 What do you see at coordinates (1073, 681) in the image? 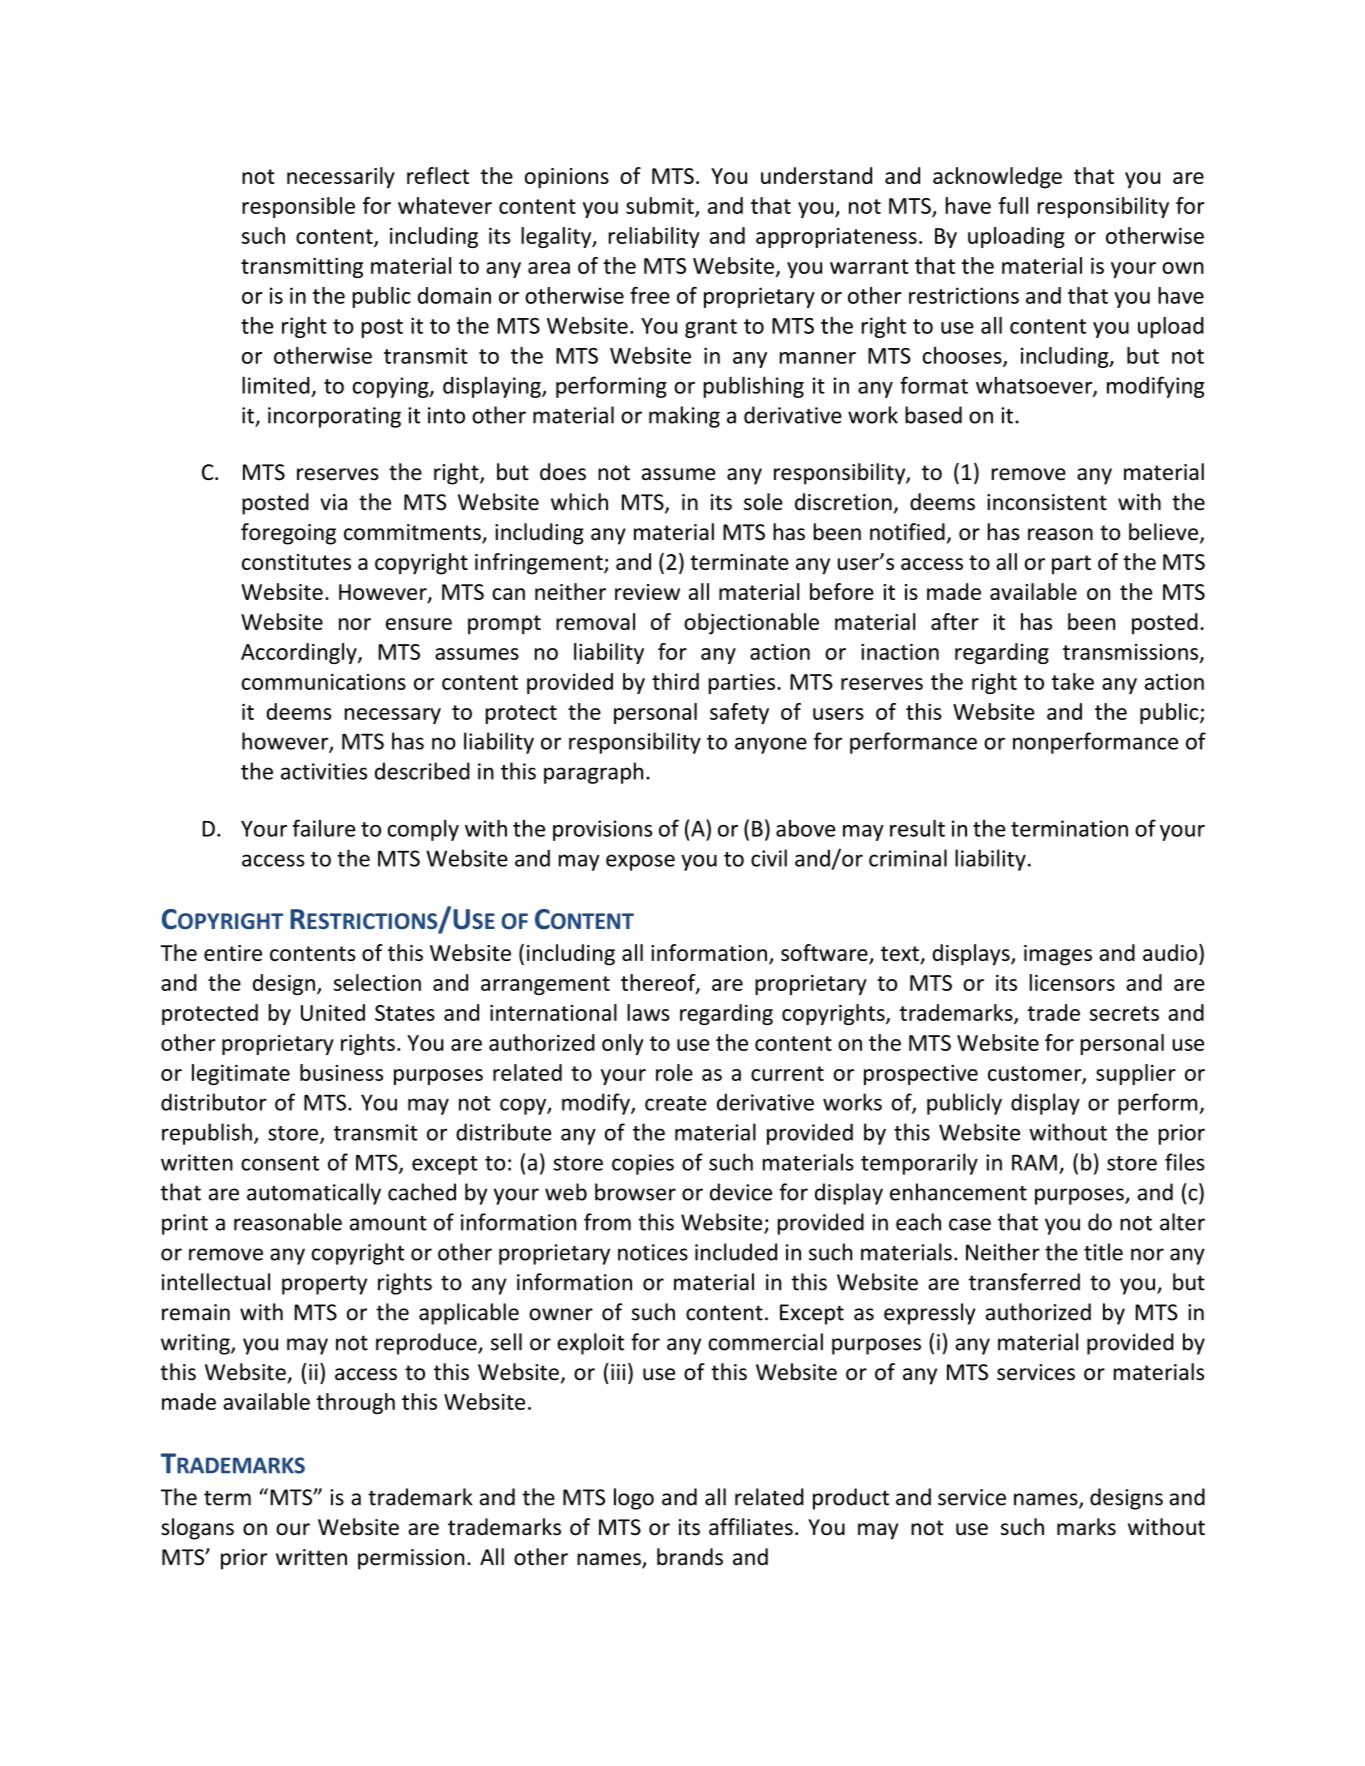
I see `take` at bounding box center [1073, 681].
